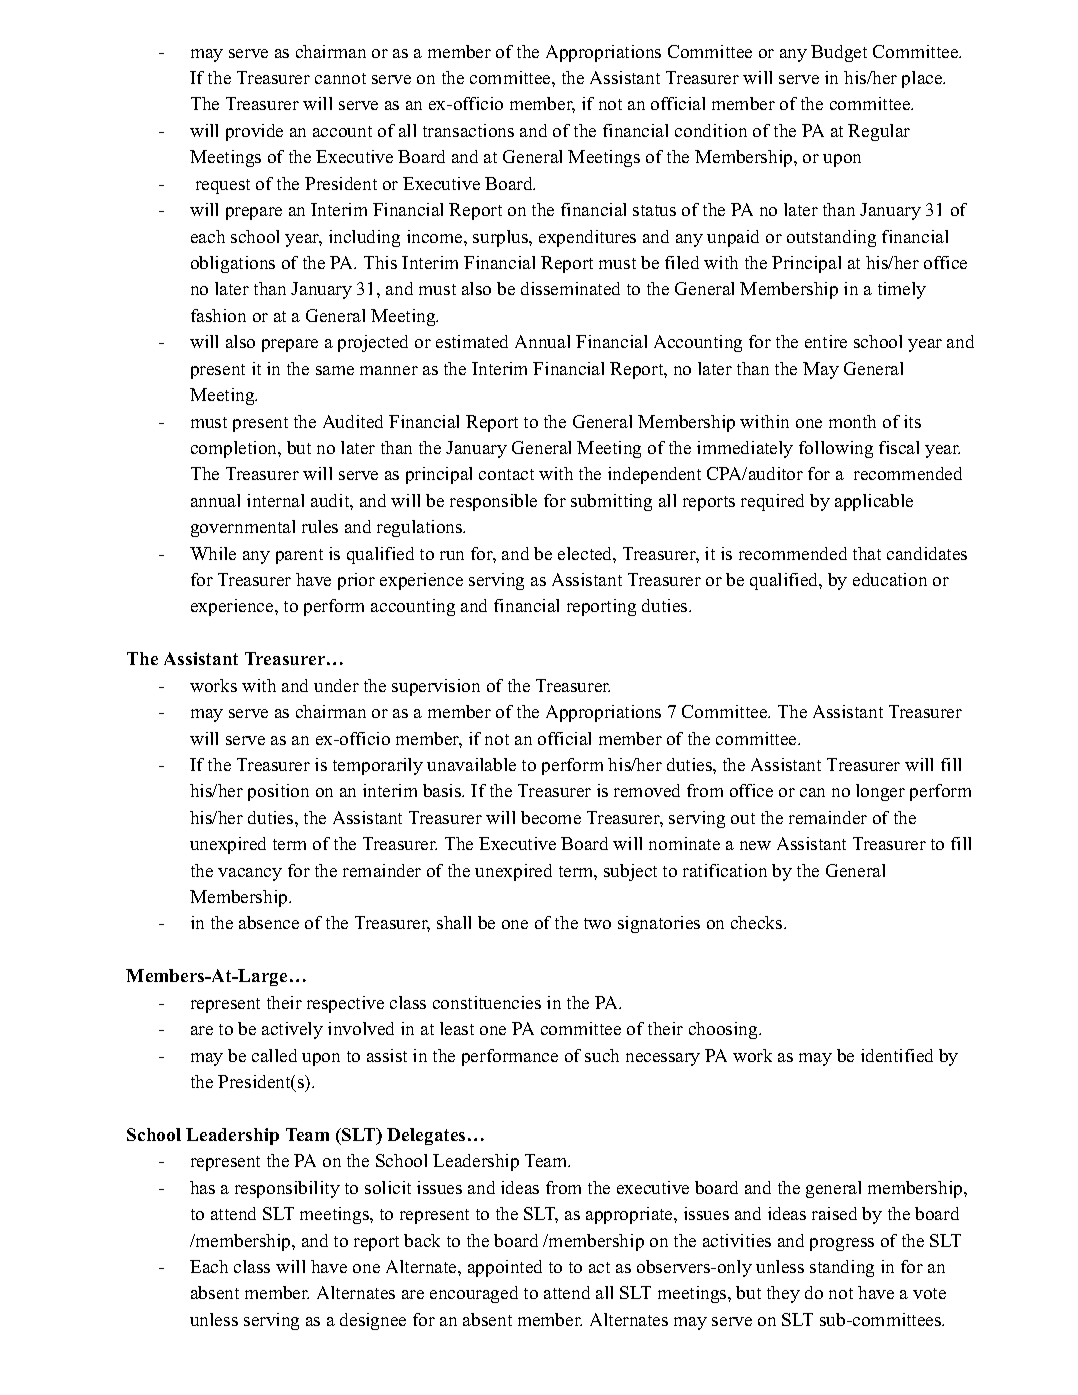 This screenshot has height=1395, width=1078. I want to click on transactions, so click(468, 130).
